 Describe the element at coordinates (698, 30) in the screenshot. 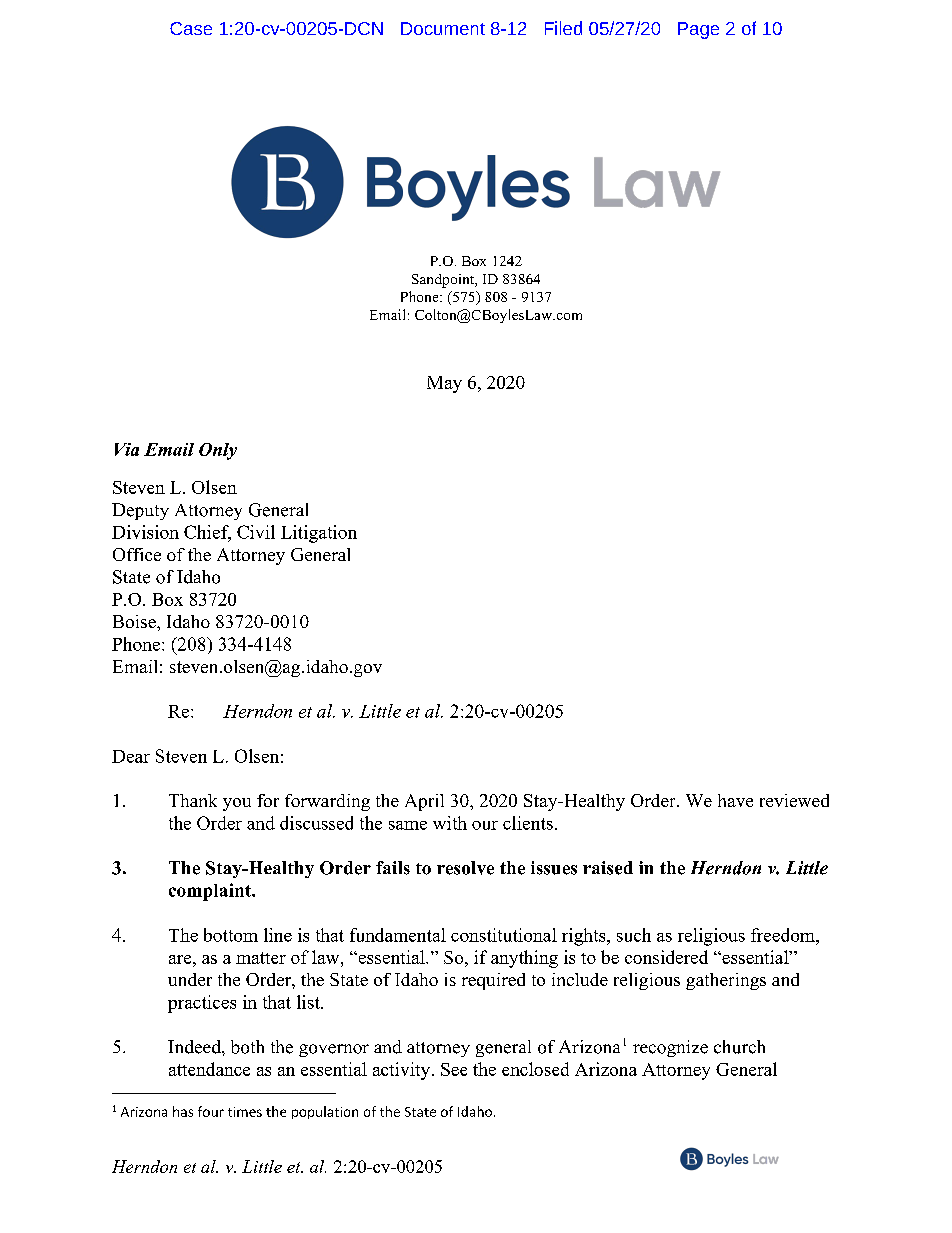

I see `Page` at that location.
